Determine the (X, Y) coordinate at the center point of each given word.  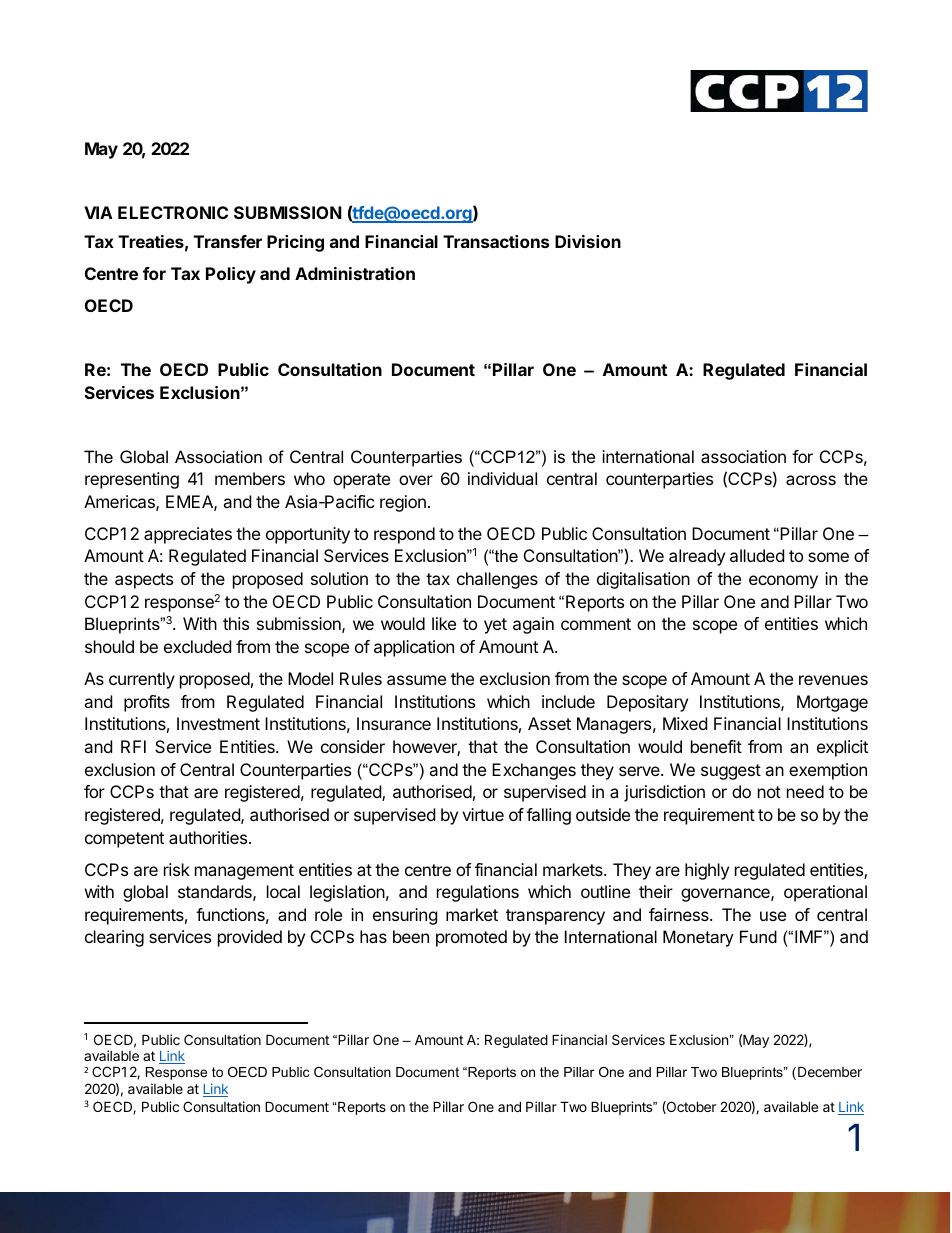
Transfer (228, 241)
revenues (833, 680)
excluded (197, 646)
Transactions (496, 241)
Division (588, 241)
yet (495, 626)
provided (250, 938)
